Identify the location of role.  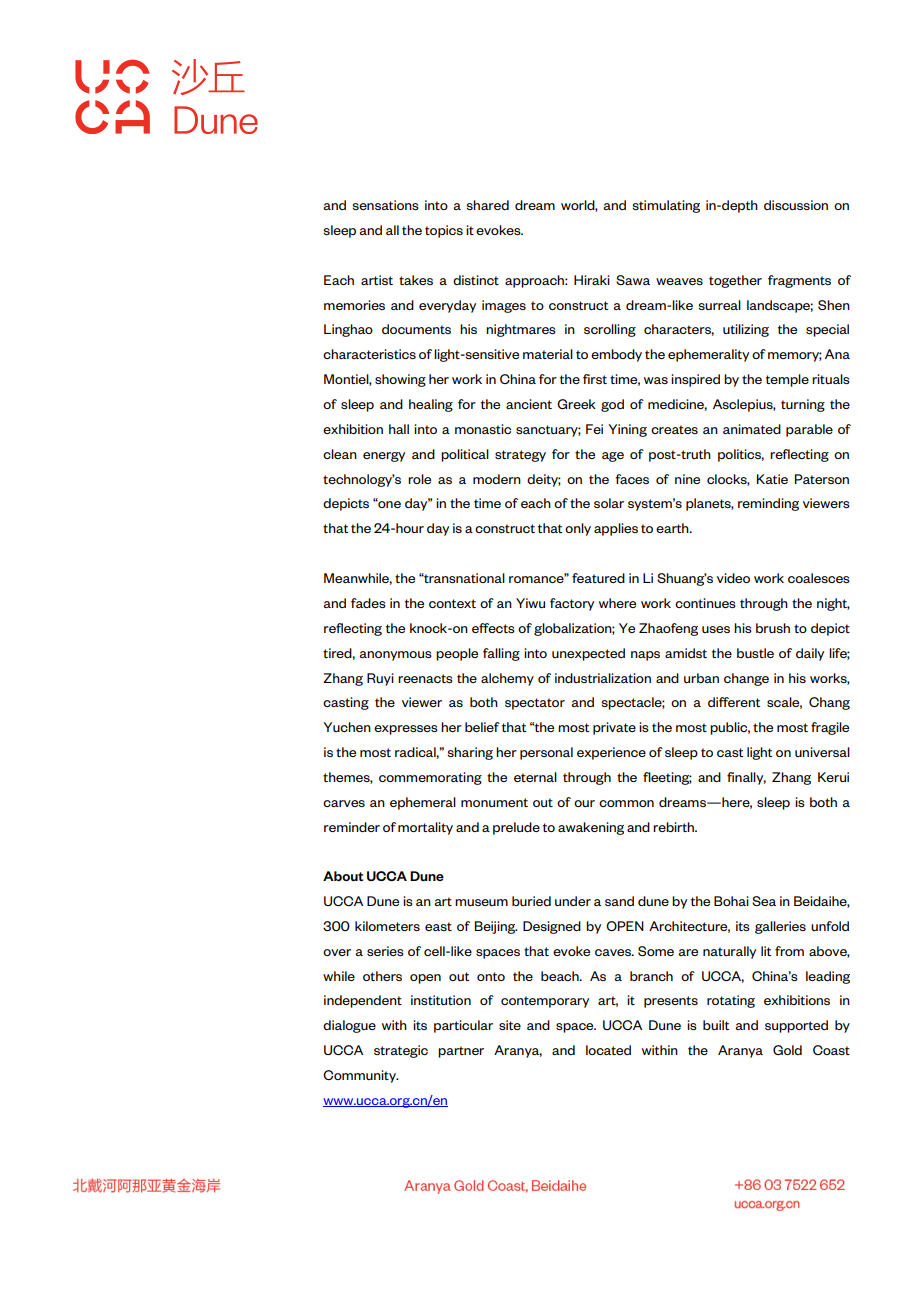
(419, 479).
